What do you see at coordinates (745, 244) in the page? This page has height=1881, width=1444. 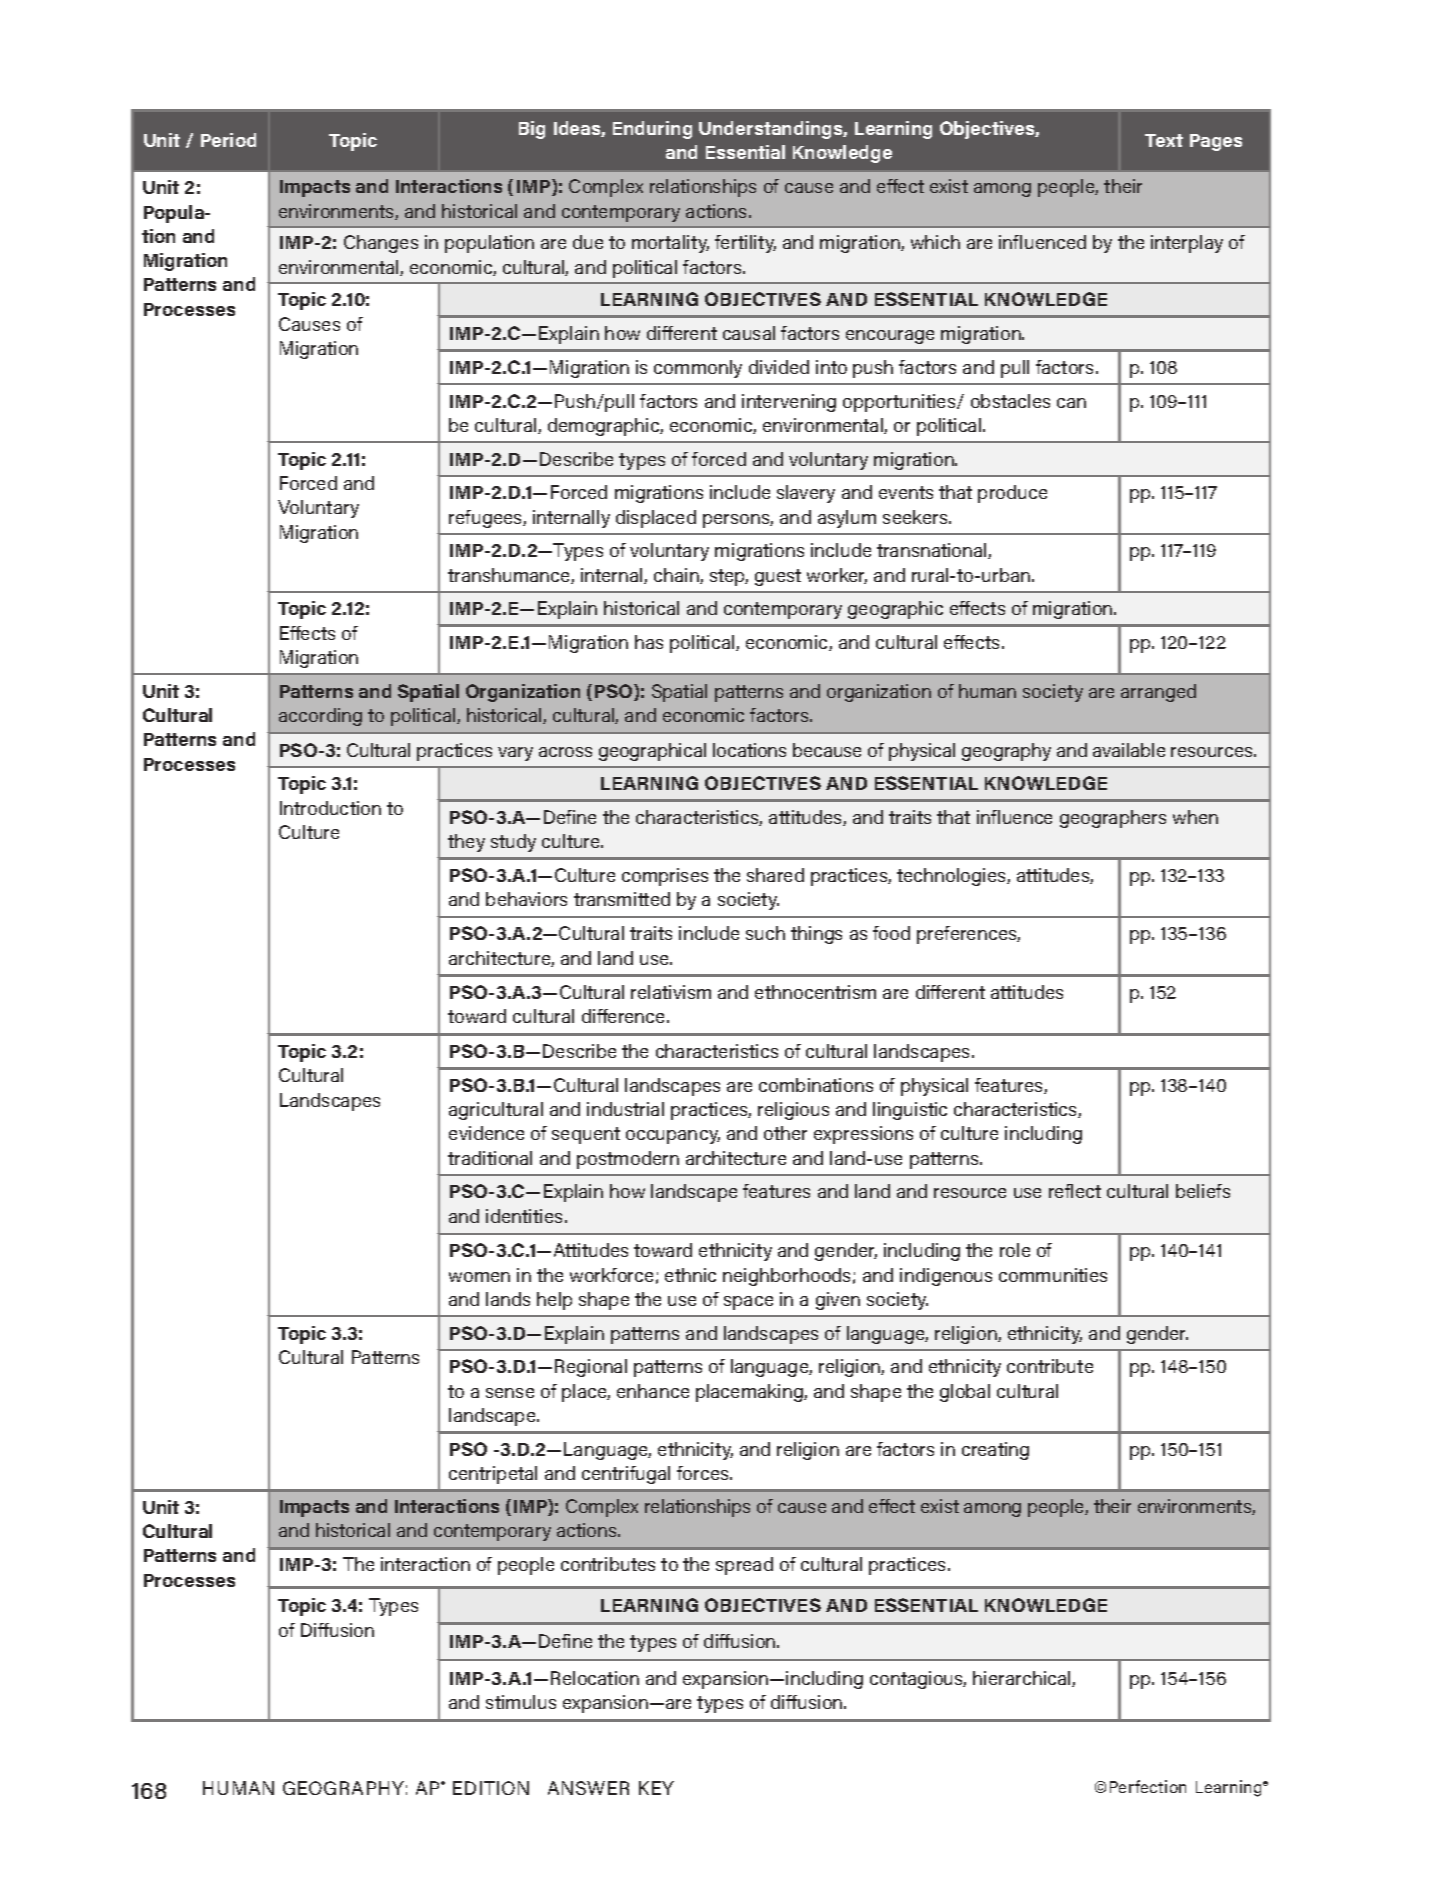 I see `fertility` at bounding box center [745, 244].
